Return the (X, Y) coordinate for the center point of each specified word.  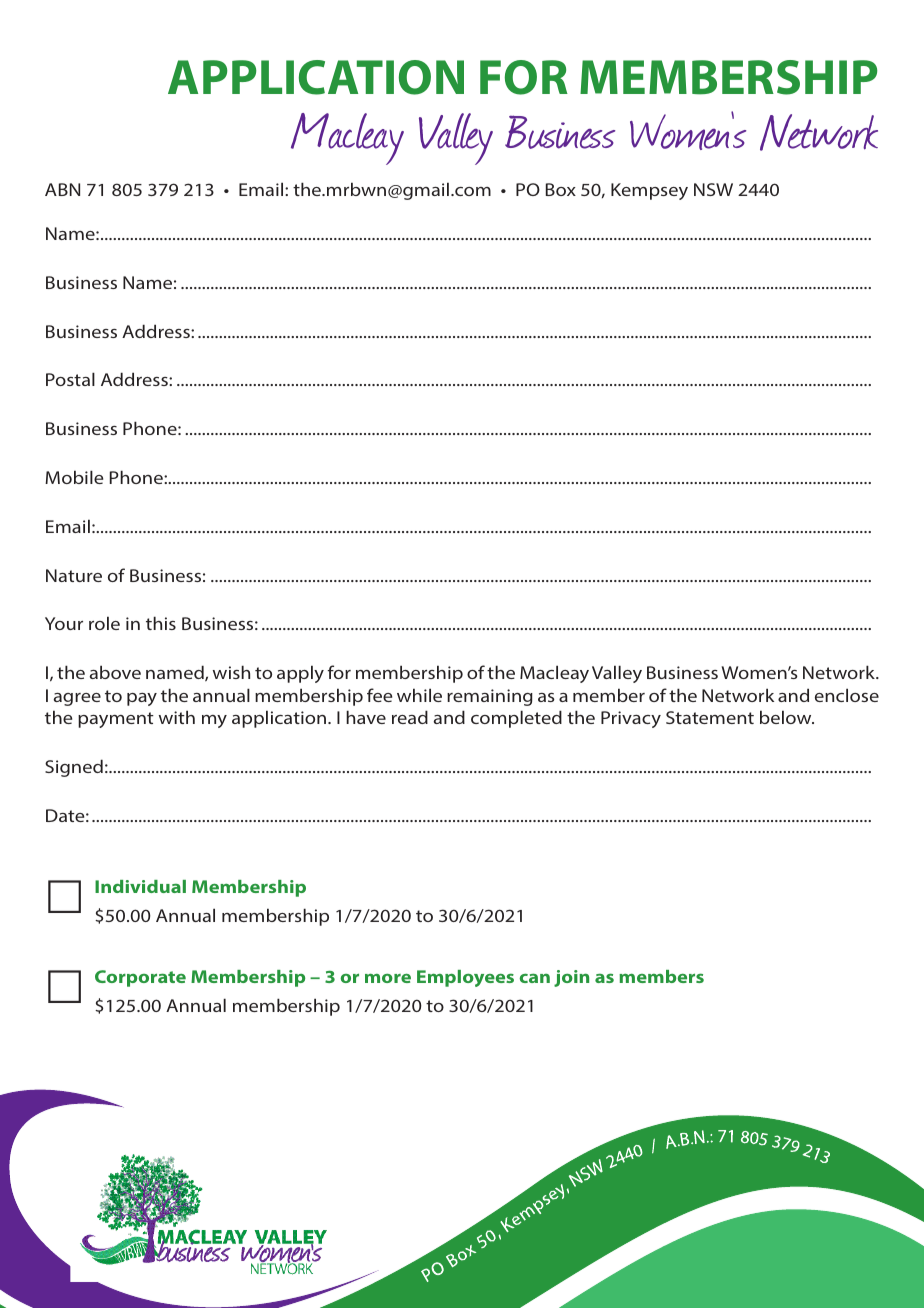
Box (561, 189)
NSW (713, 189)
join (571, 978)
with (177, 717)
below (787, 717)
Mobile (74, 477)
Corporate (140, 978)
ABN (62, 189)
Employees (465, 978)
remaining (490, 697)
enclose (847, 695)
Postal (70, 379)
